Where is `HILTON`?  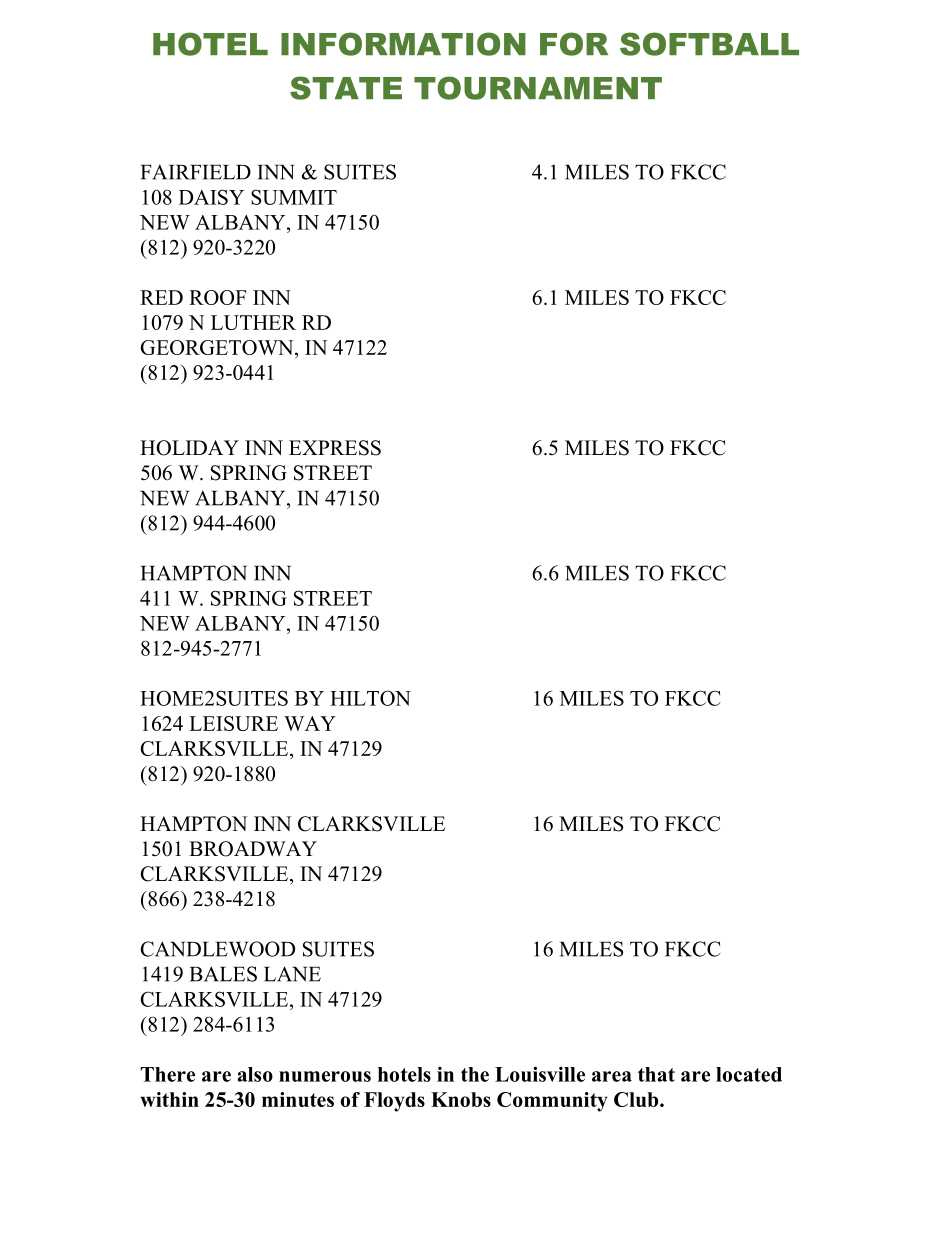 HILTON is located at coordinates (370, 698).
